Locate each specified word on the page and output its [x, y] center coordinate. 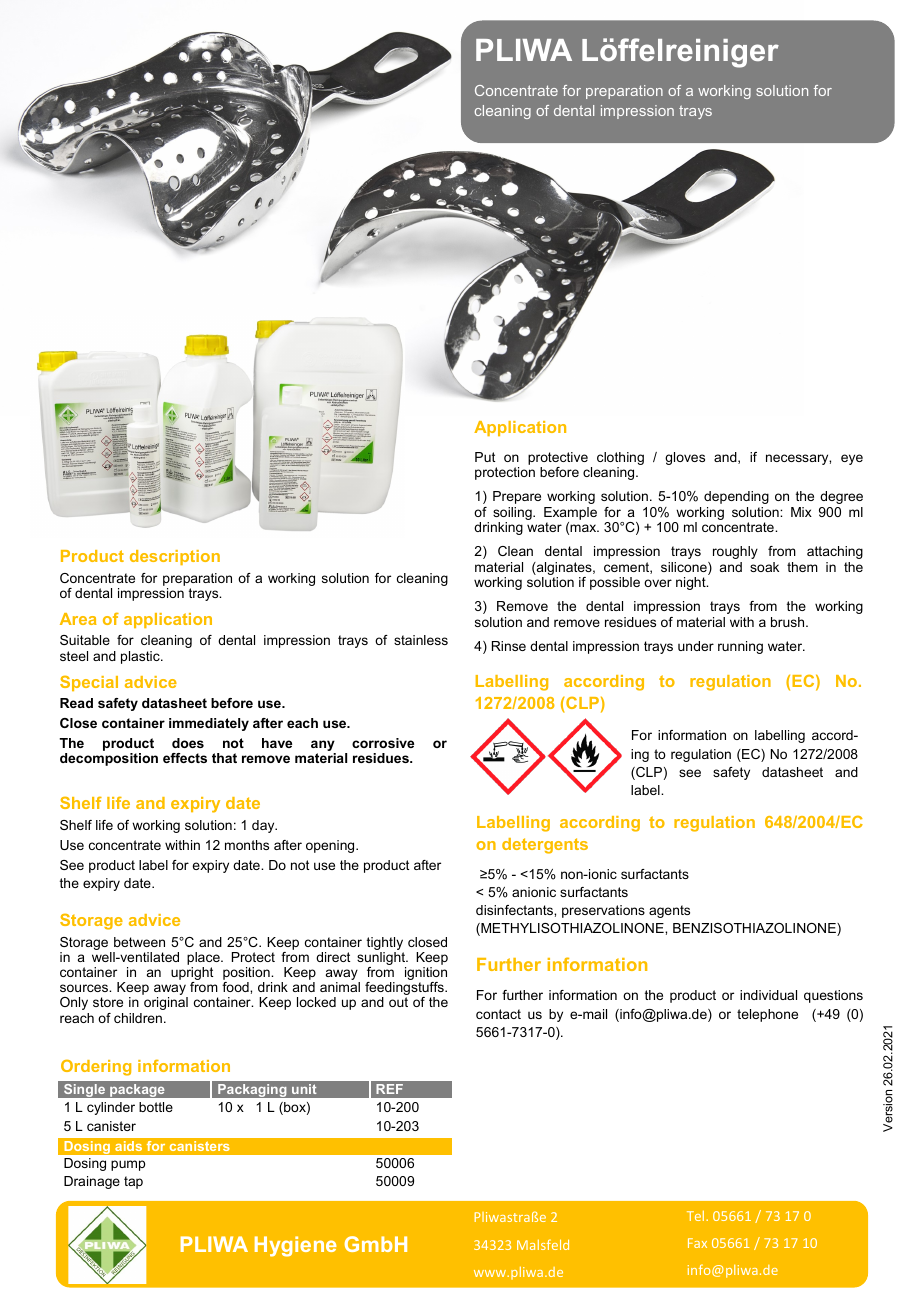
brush [789, 622]
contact [498, 1014]
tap [133, 1182]
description [175, 557]
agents [669, 911]
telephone [767, 1015]
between [139, 942]
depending [736, 497]
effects [185, 758]
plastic [141, 657]
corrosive [383, 743]
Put [485, 457]
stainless [421, 640]
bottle [156, 1107]
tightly [385, 943]
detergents [545, 846]
